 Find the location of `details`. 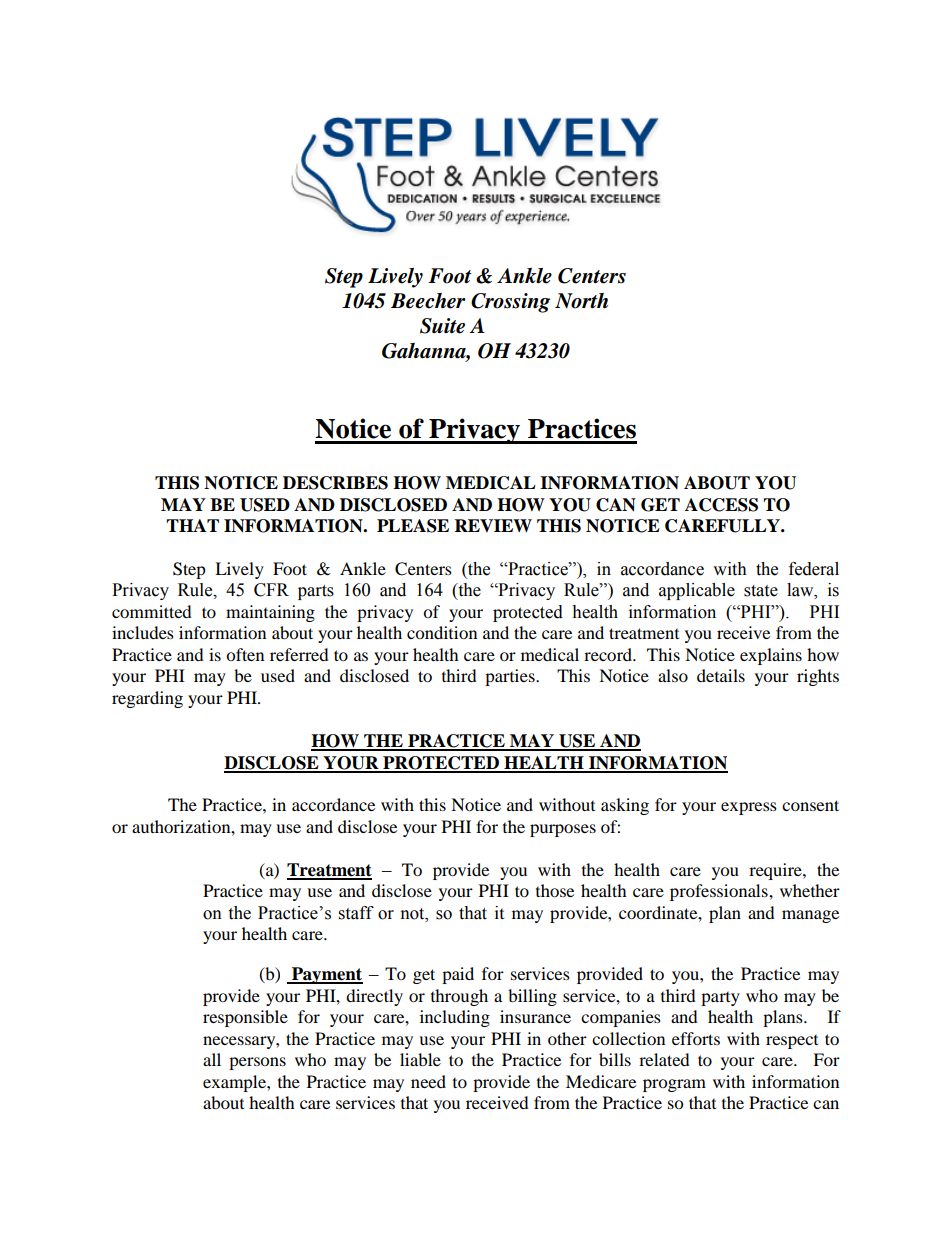

details is located at coordinates (721, 675).
